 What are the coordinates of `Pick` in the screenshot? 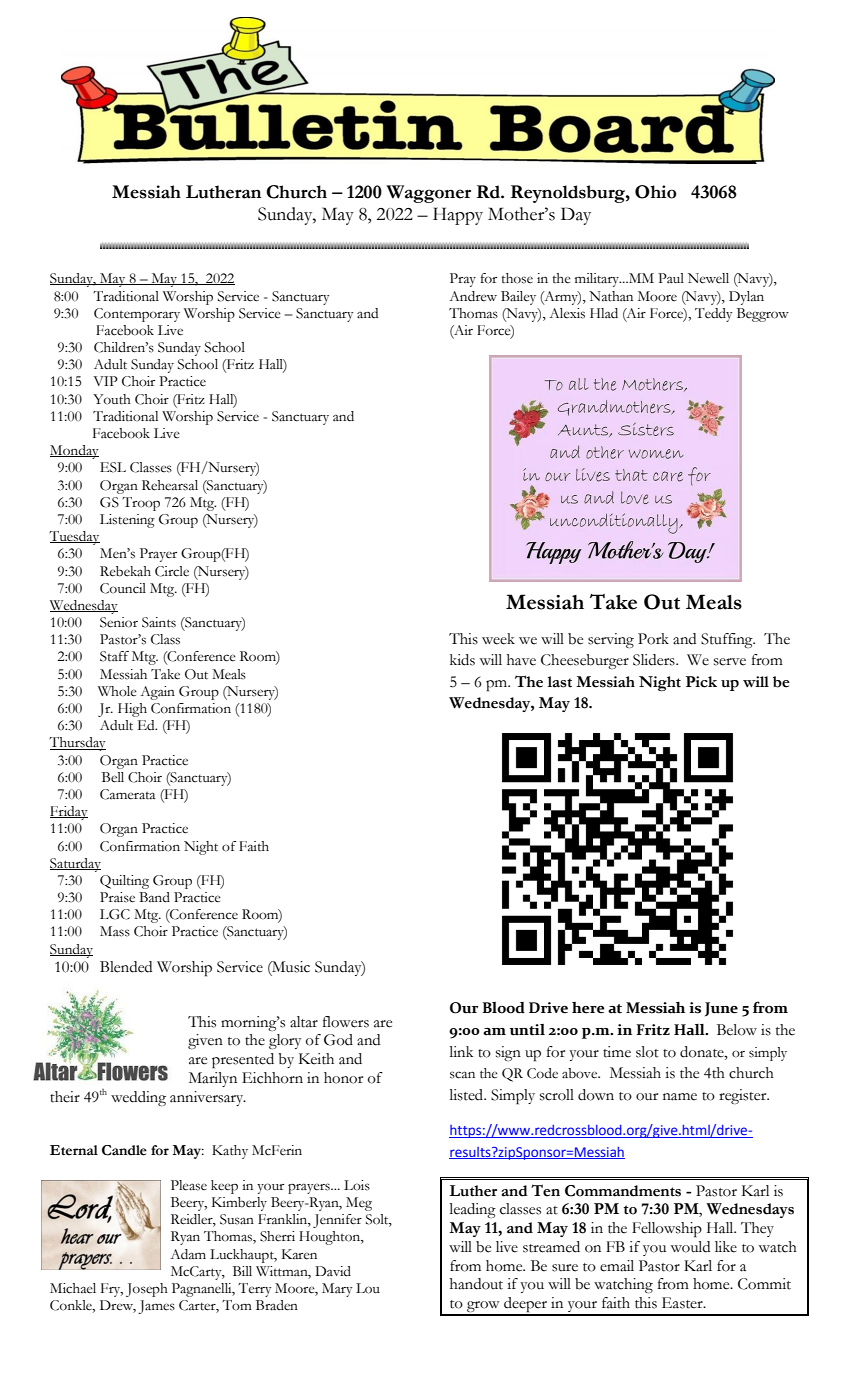 It's located at (701, 682).
